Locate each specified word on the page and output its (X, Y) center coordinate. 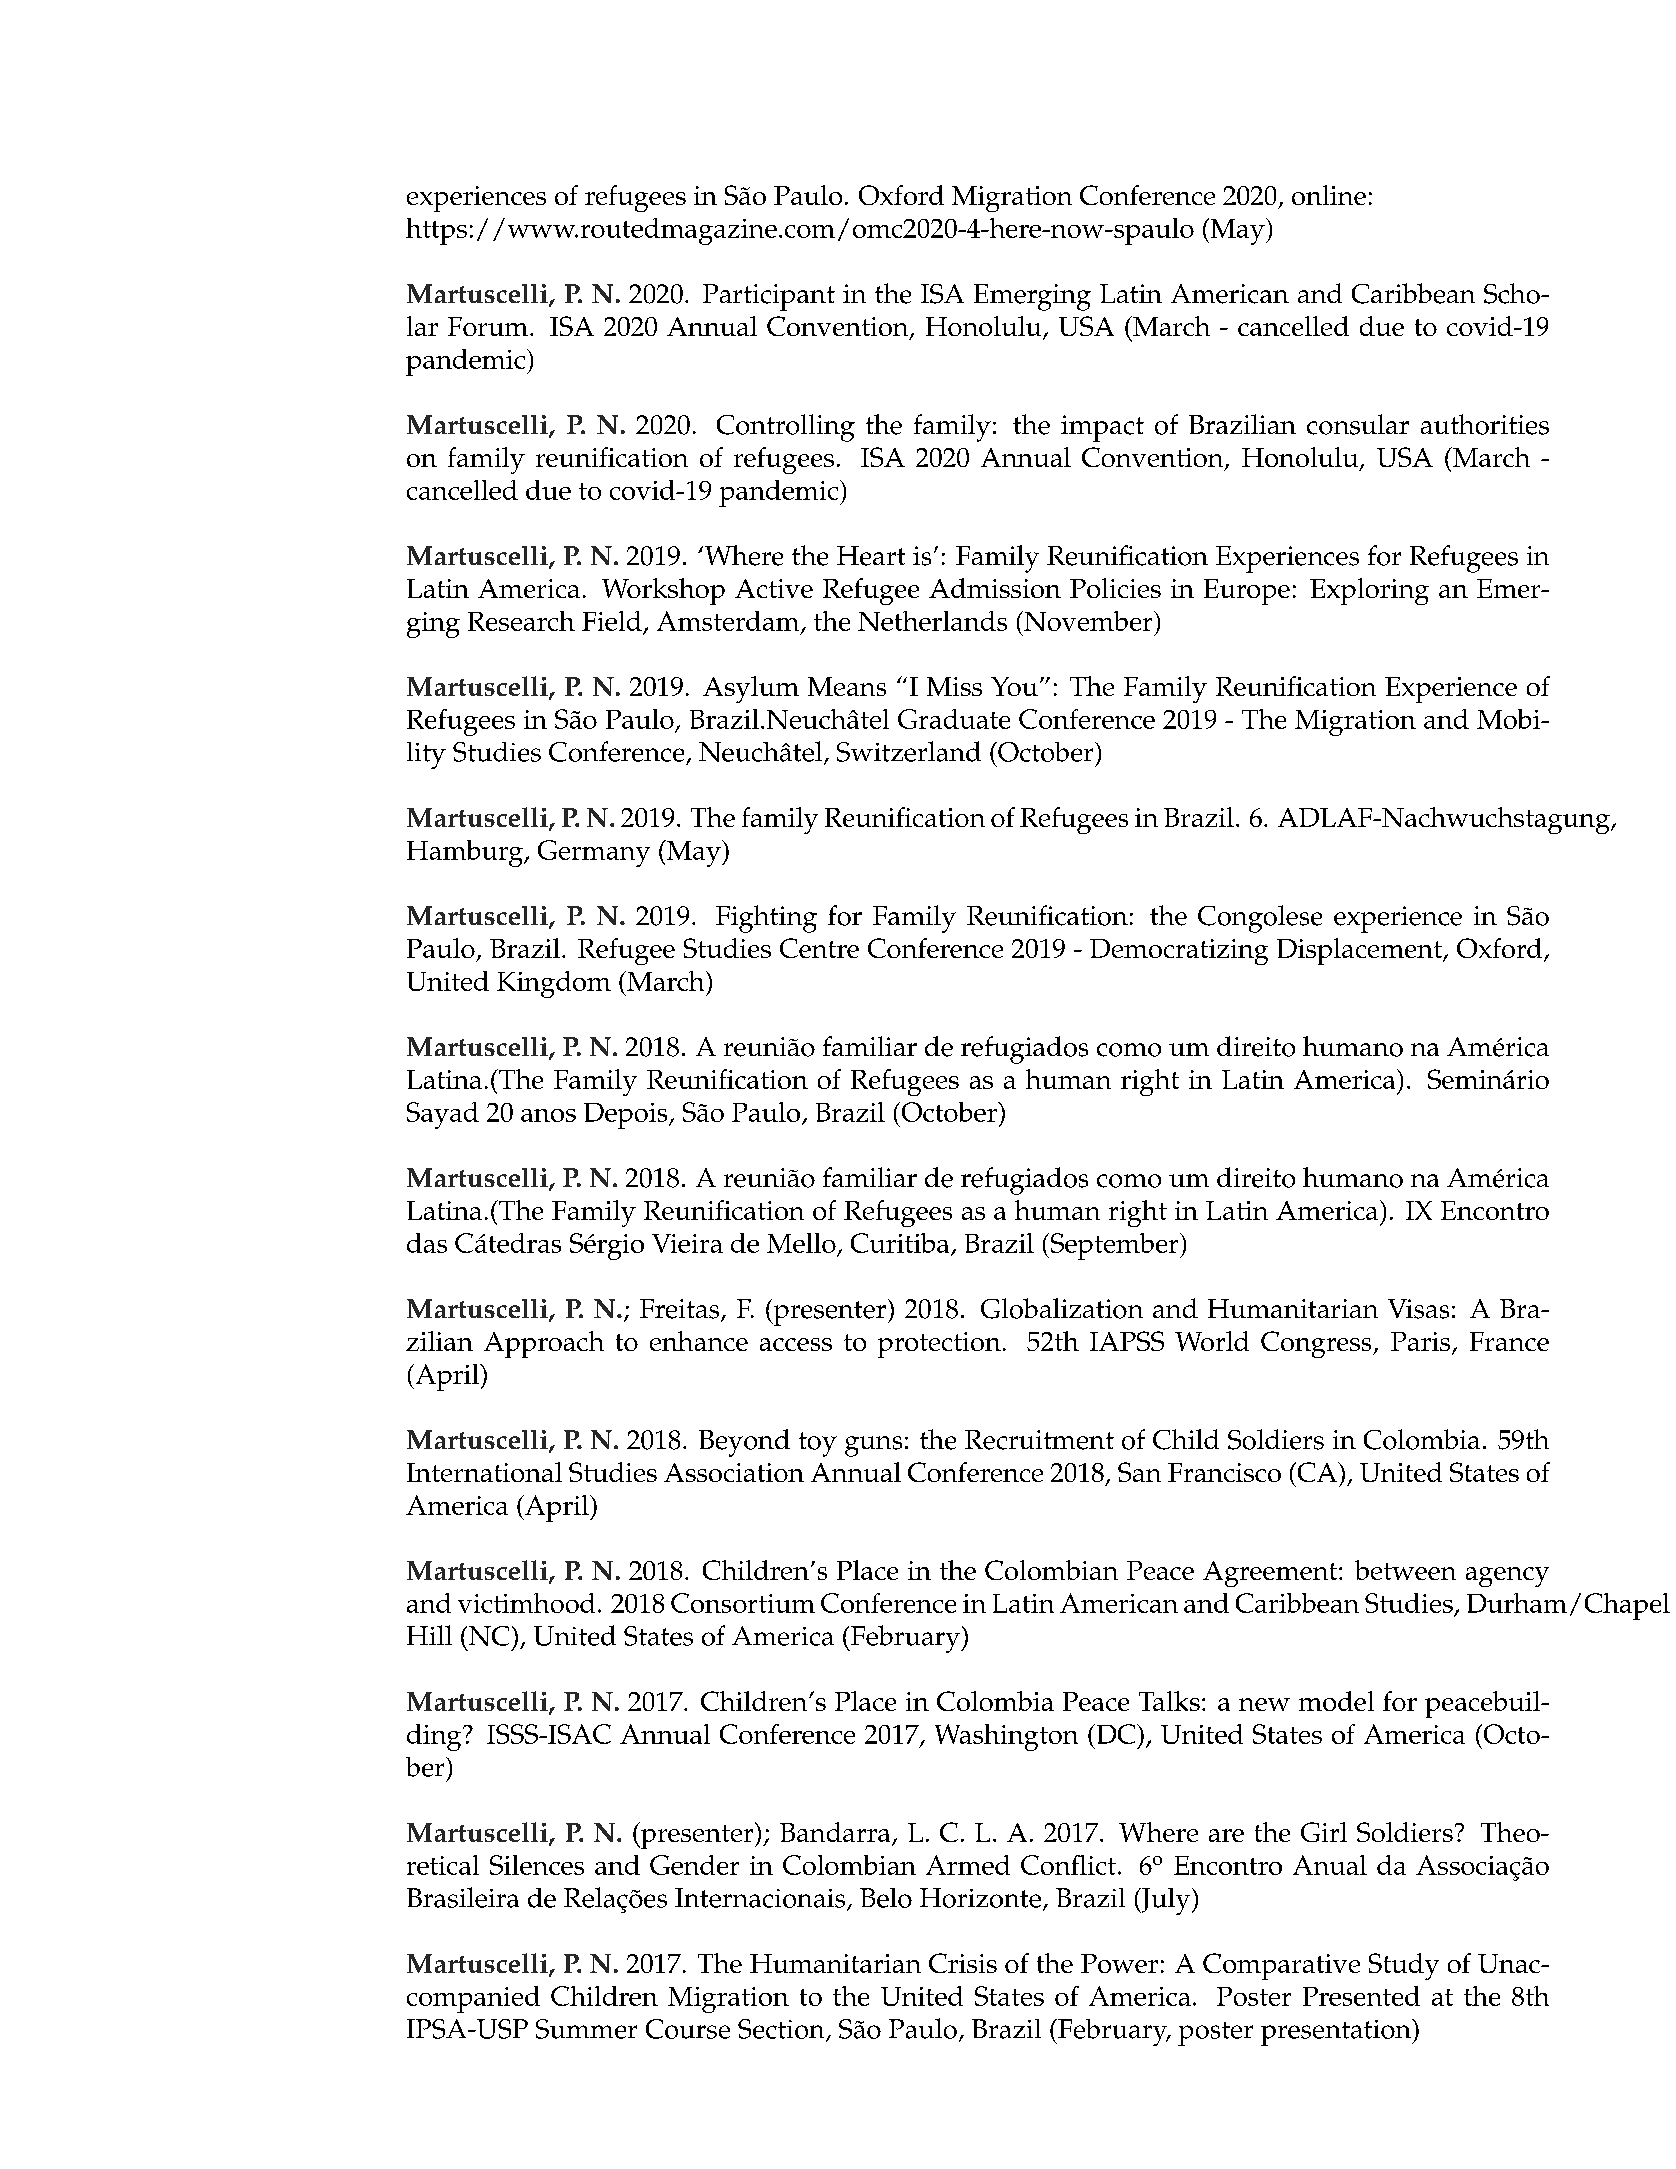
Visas (1418, 1309)
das (427, 1243)
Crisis (963, 1963)
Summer (586, 2029)
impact (1102, 428)
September (1114, 1246)
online (1329, 195)
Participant (769, 297)
